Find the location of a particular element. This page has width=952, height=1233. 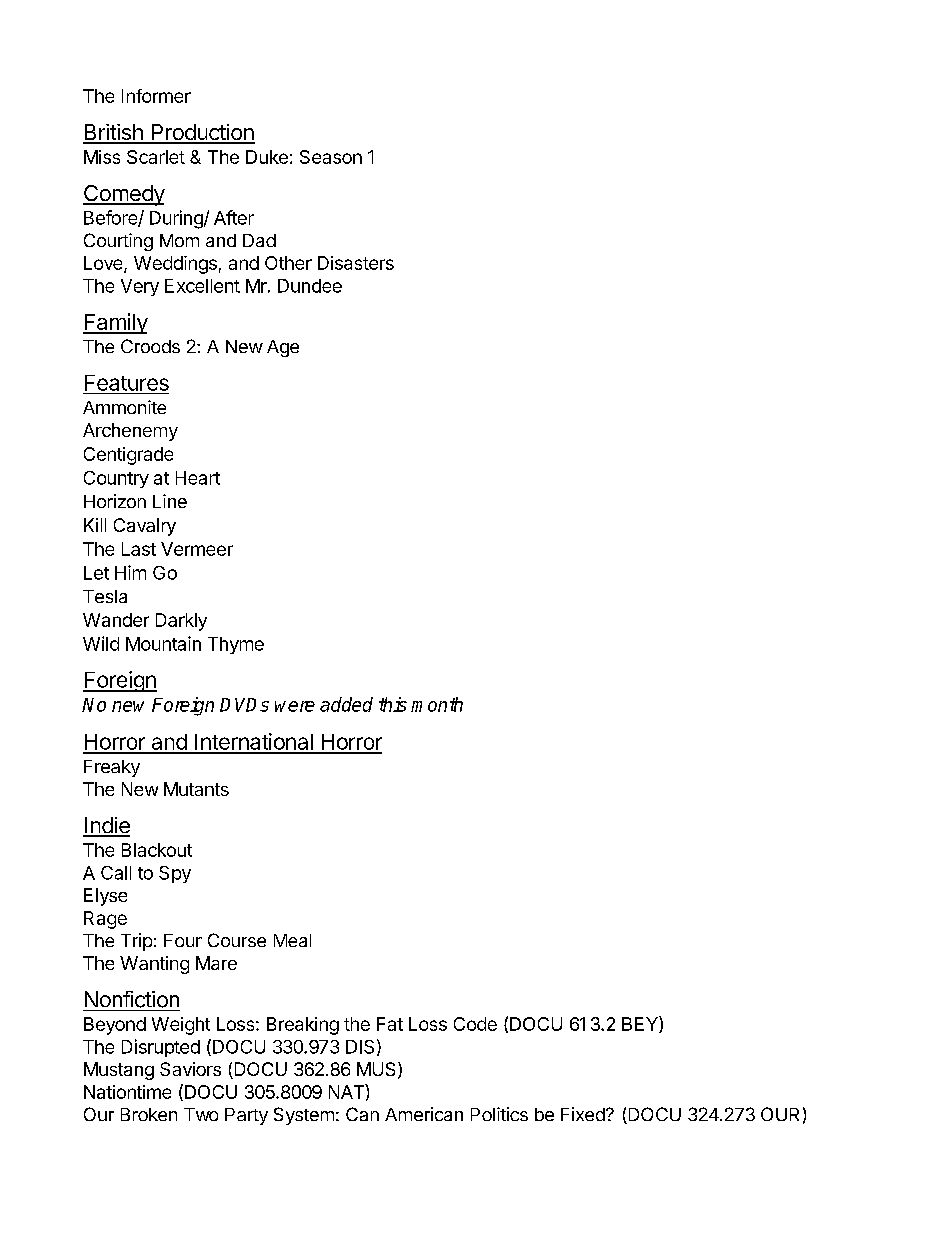

Disasters is located at coordinates (356, 263).
